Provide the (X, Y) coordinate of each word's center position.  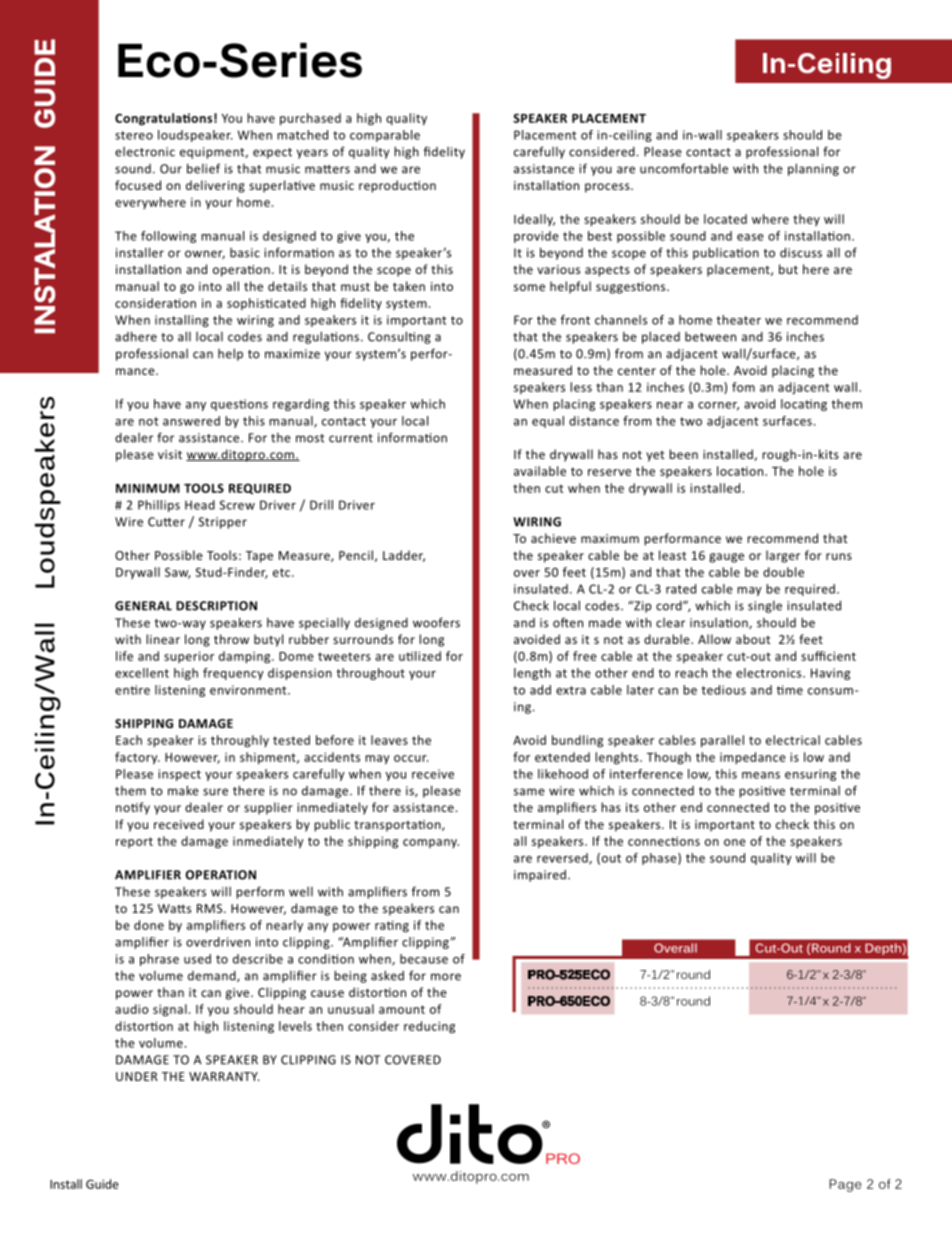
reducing (429, 1027)
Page (845, 1185)
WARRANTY (224, 1076)
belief (203, 168)
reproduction (397, 186)
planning (813, 169)
